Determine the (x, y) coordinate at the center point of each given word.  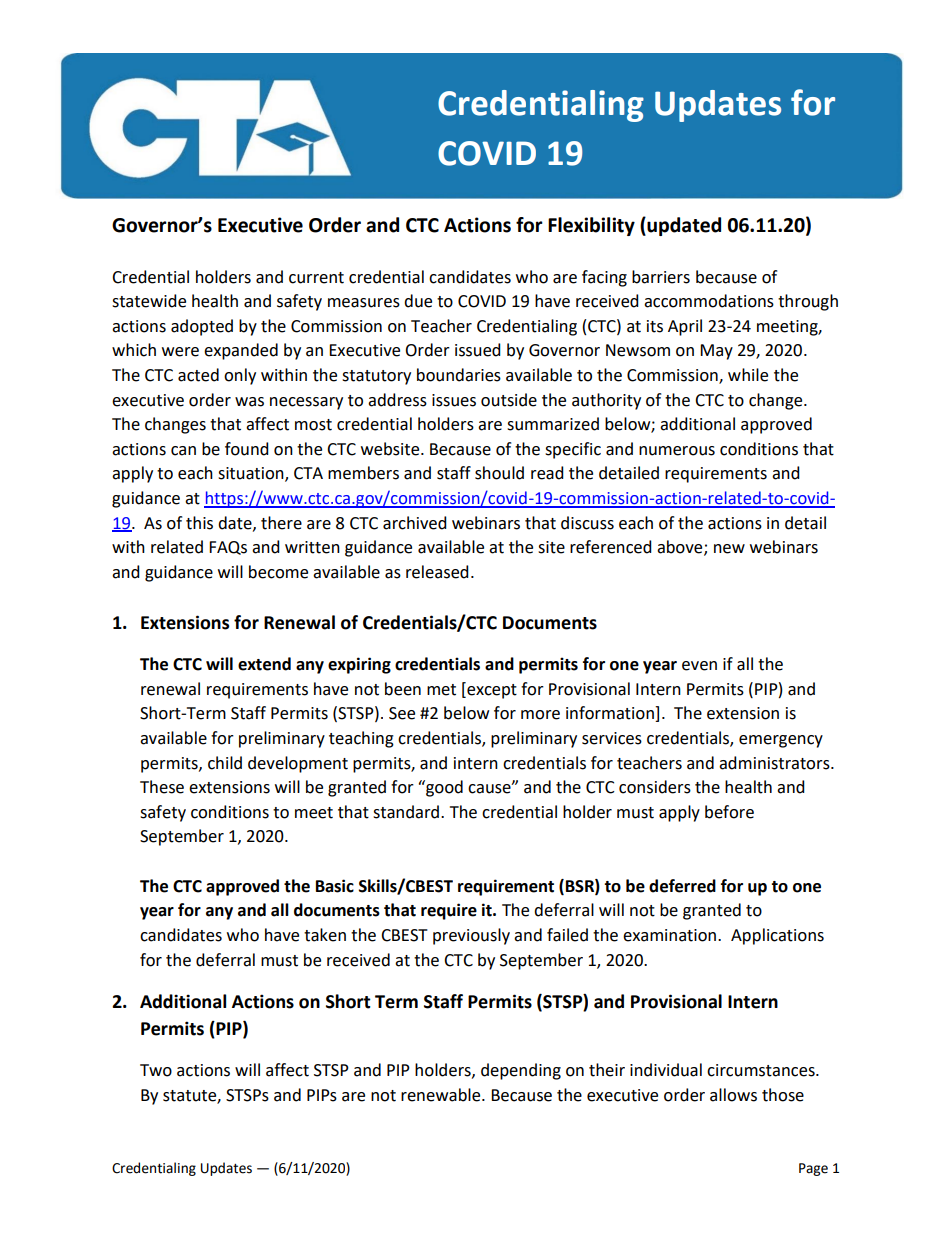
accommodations (709, 301)
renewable (442, 1095)
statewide (149, 301)
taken (325, 935)
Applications (777, 936)
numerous (677, 451)
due (418, 301)
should (499, 473)
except (491, 690)
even (699, 666)
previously (471, 936)
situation (252, 474)
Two (156, 1070)
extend (264, 664)
